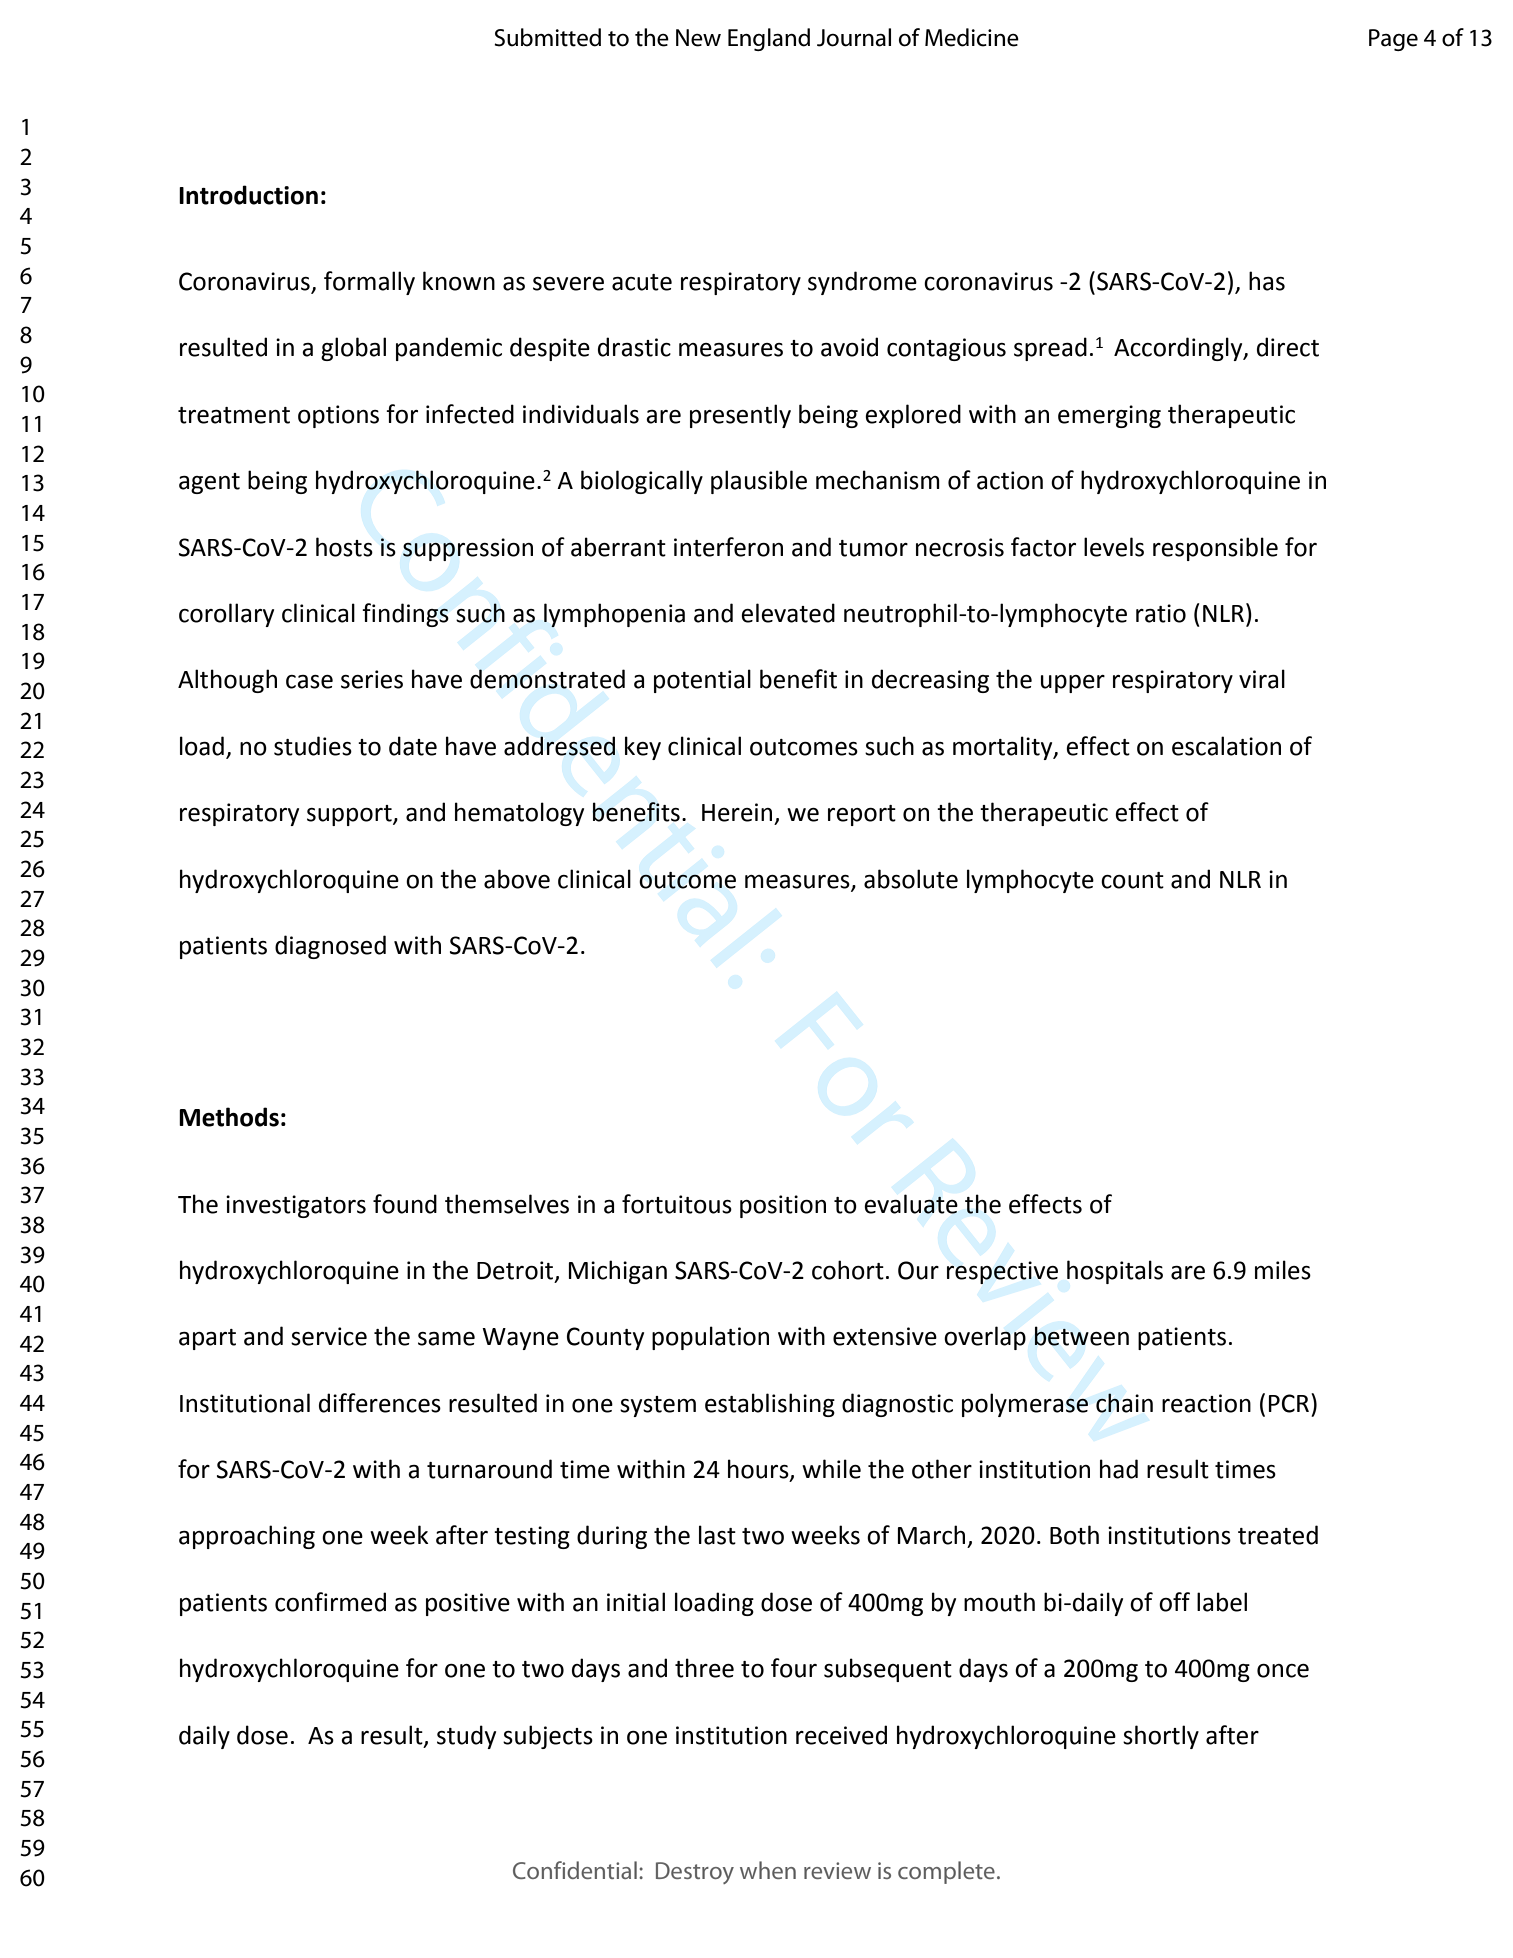 This screenshot has width=1513, height=1958. What do you see at coordinates (248, 195) in the screenshot?
I see `Introduction` at bounding box center [248, 195].
